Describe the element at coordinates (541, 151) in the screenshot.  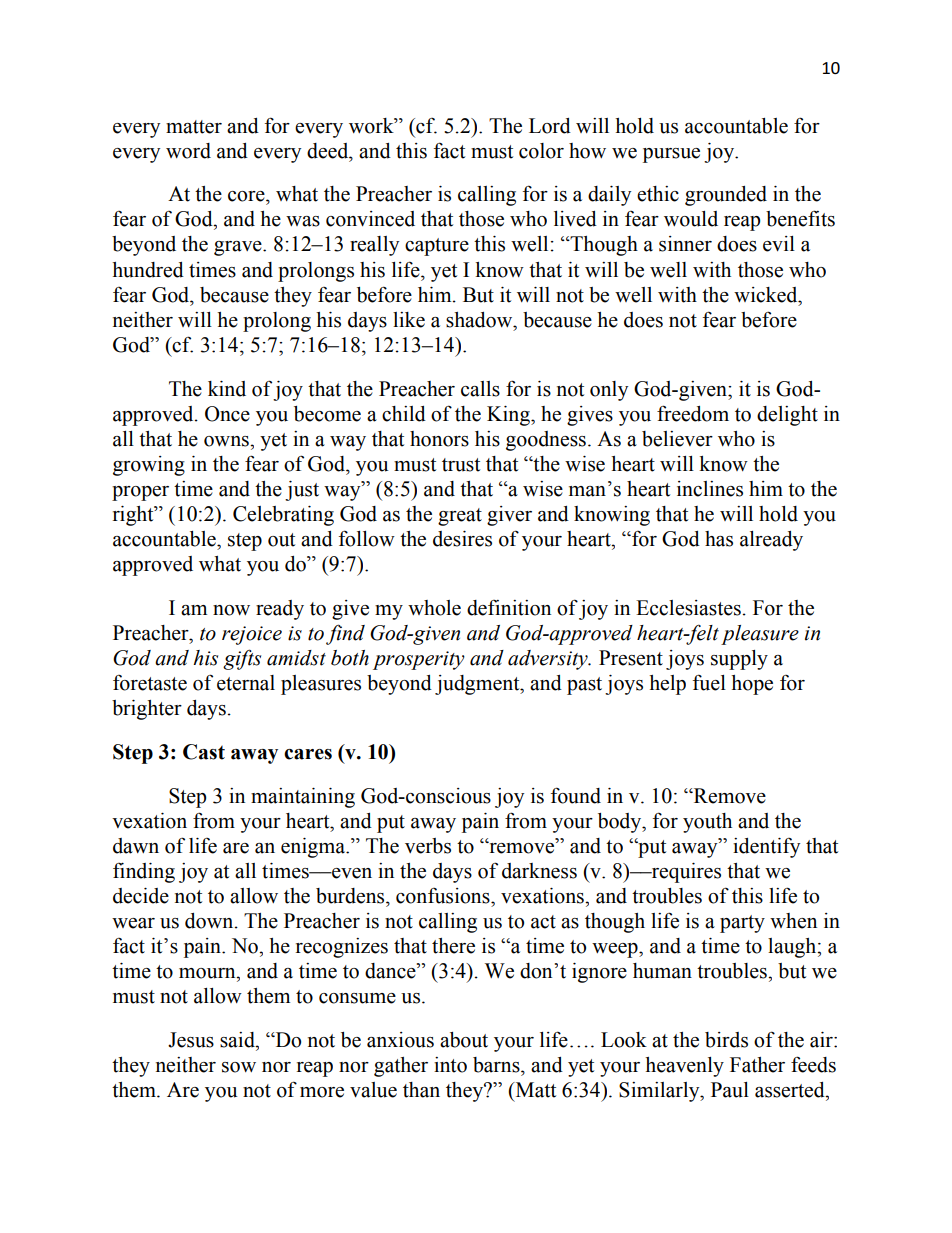
I see `color` at that location.
